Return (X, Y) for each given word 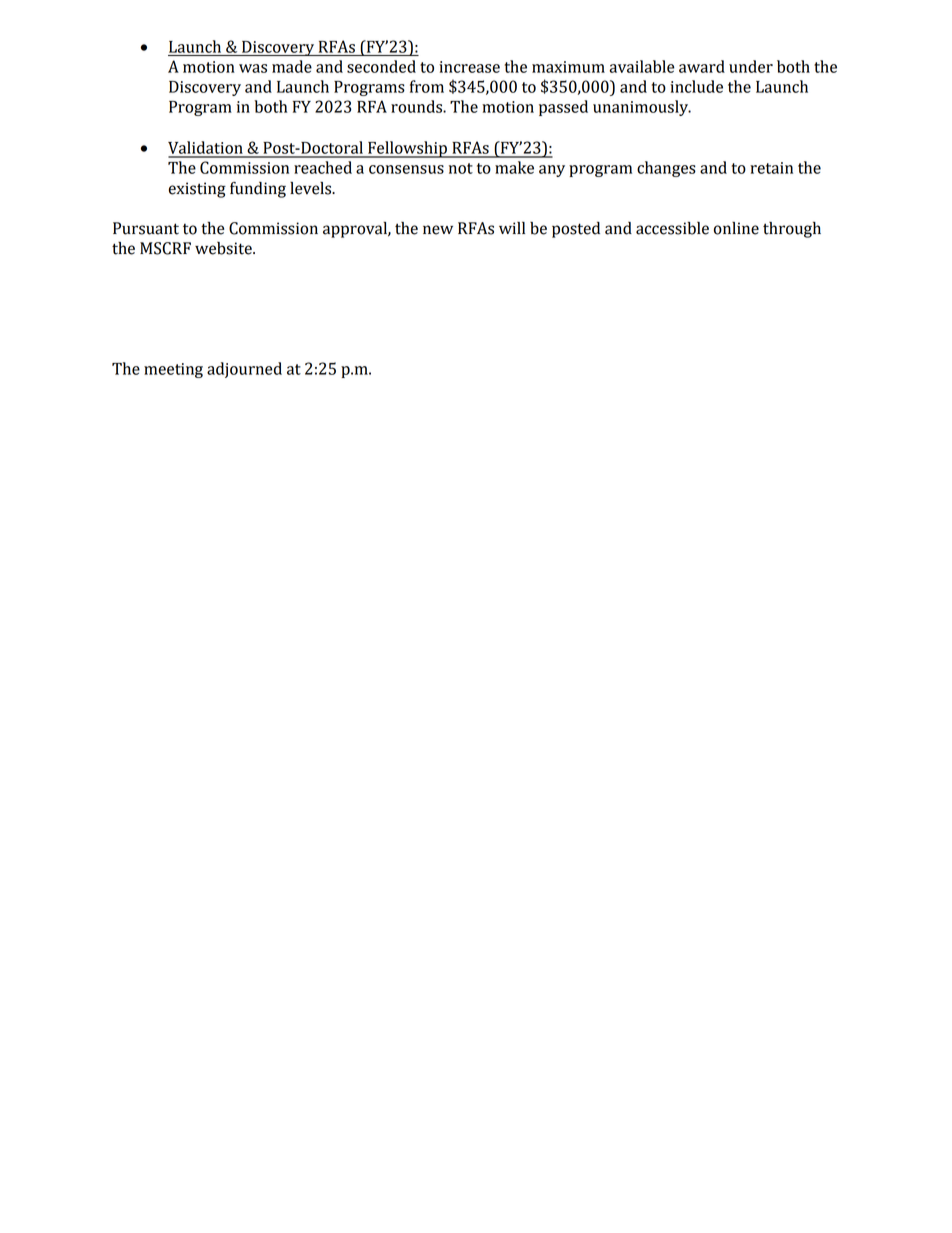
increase (469, 67)
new (438, 230)
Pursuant (146, 228)
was (253, 68)
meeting (173, 370)
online (736, 228)
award (702, 66)
